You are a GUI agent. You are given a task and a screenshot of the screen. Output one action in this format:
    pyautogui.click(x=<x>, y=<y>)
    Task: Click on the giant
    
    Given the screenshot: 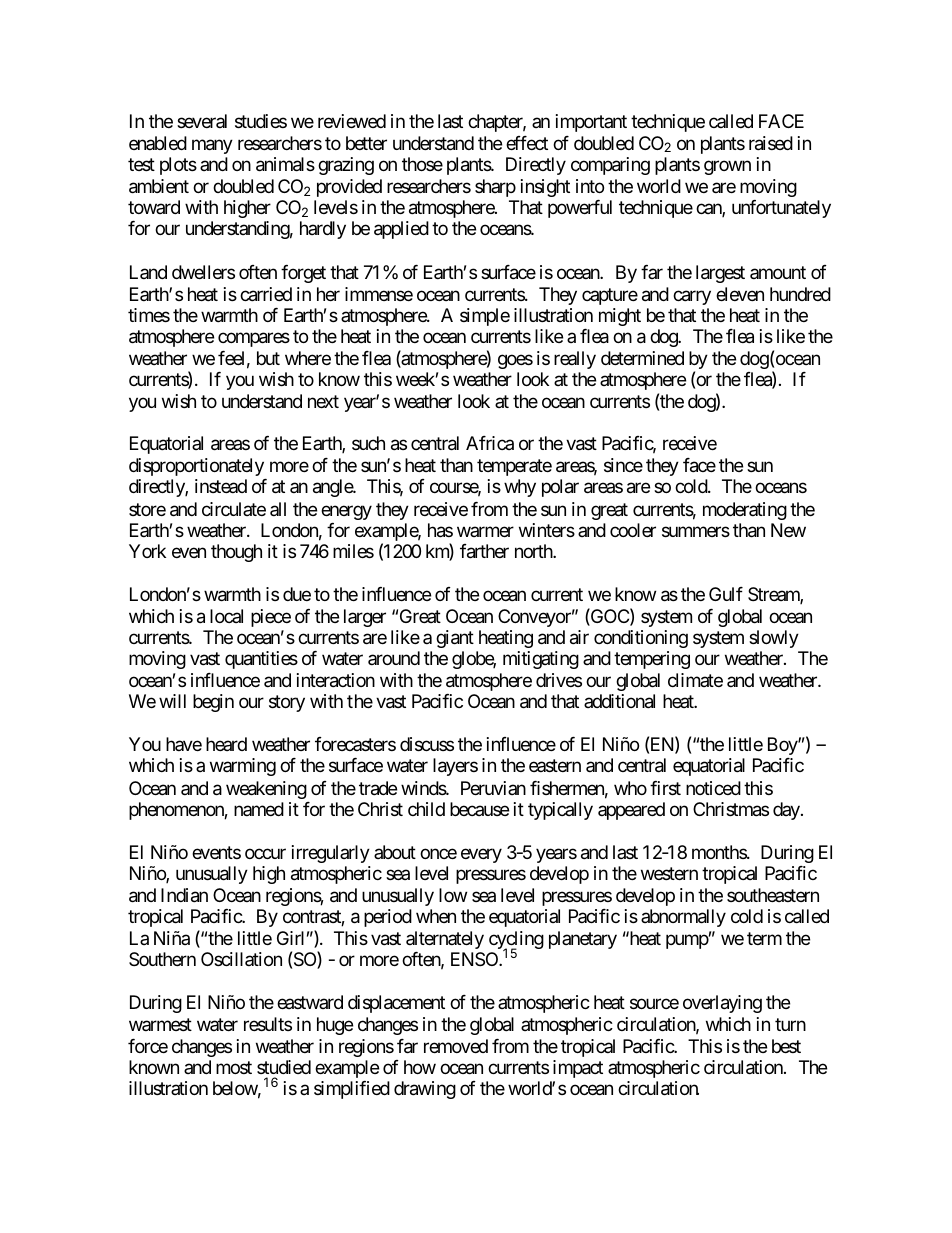 What is the action you would take?
    pyautogui.click(x=455, y=639)
